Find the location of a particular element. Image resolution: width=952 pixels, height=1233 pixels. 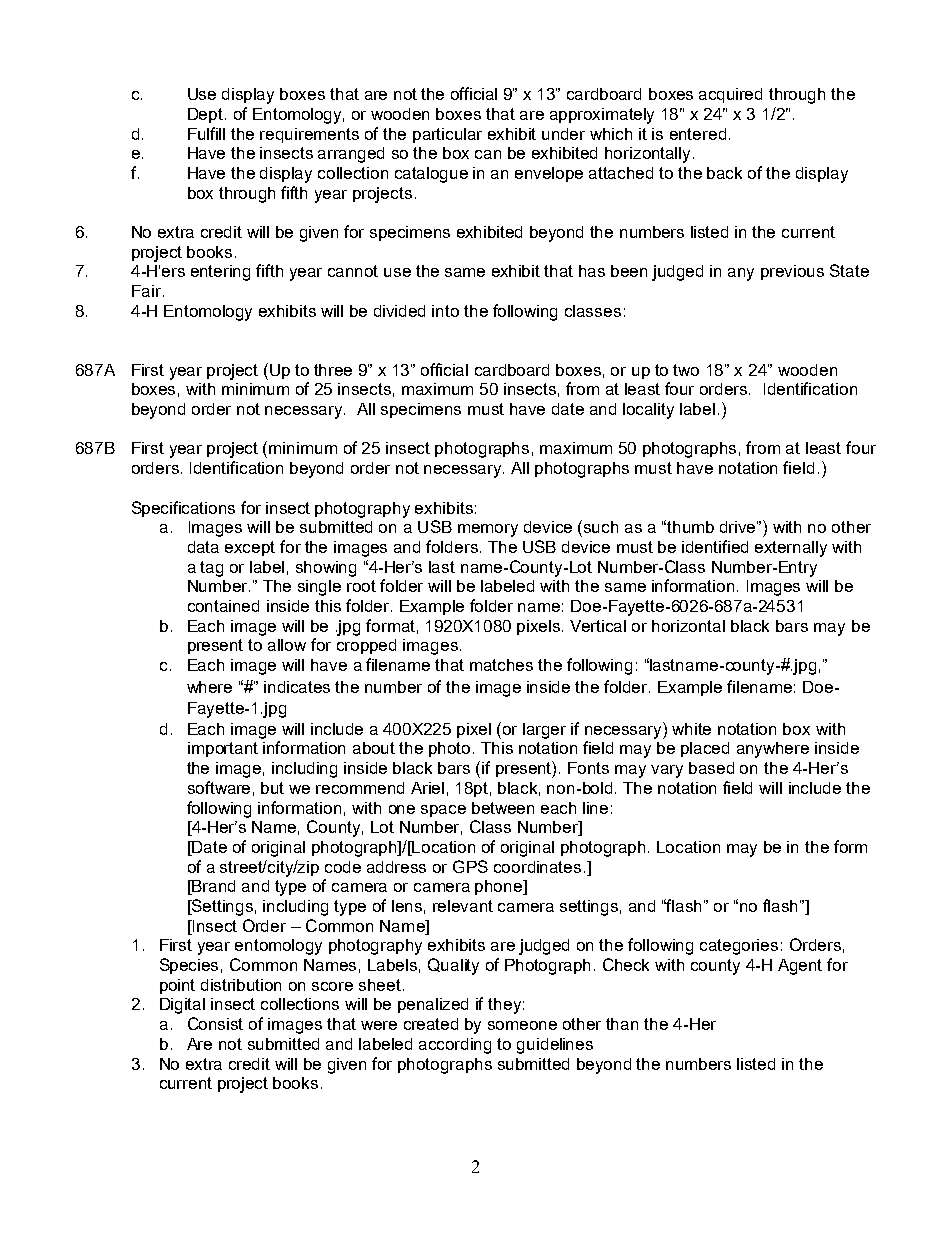

externally is located at coordinates (791, 549).
